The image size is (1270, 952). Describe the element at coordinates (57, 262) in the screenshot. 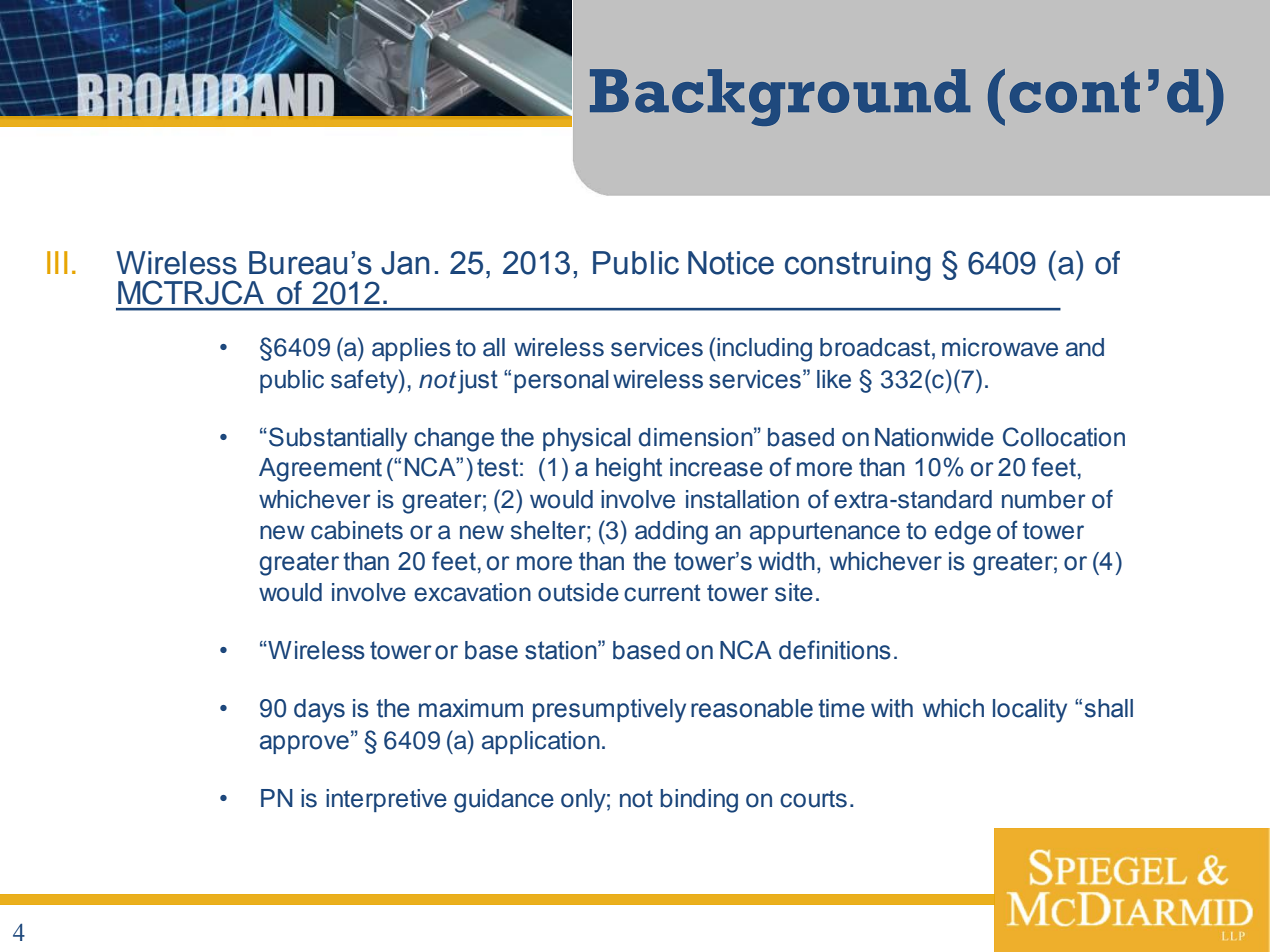

I see `III` at that location.
